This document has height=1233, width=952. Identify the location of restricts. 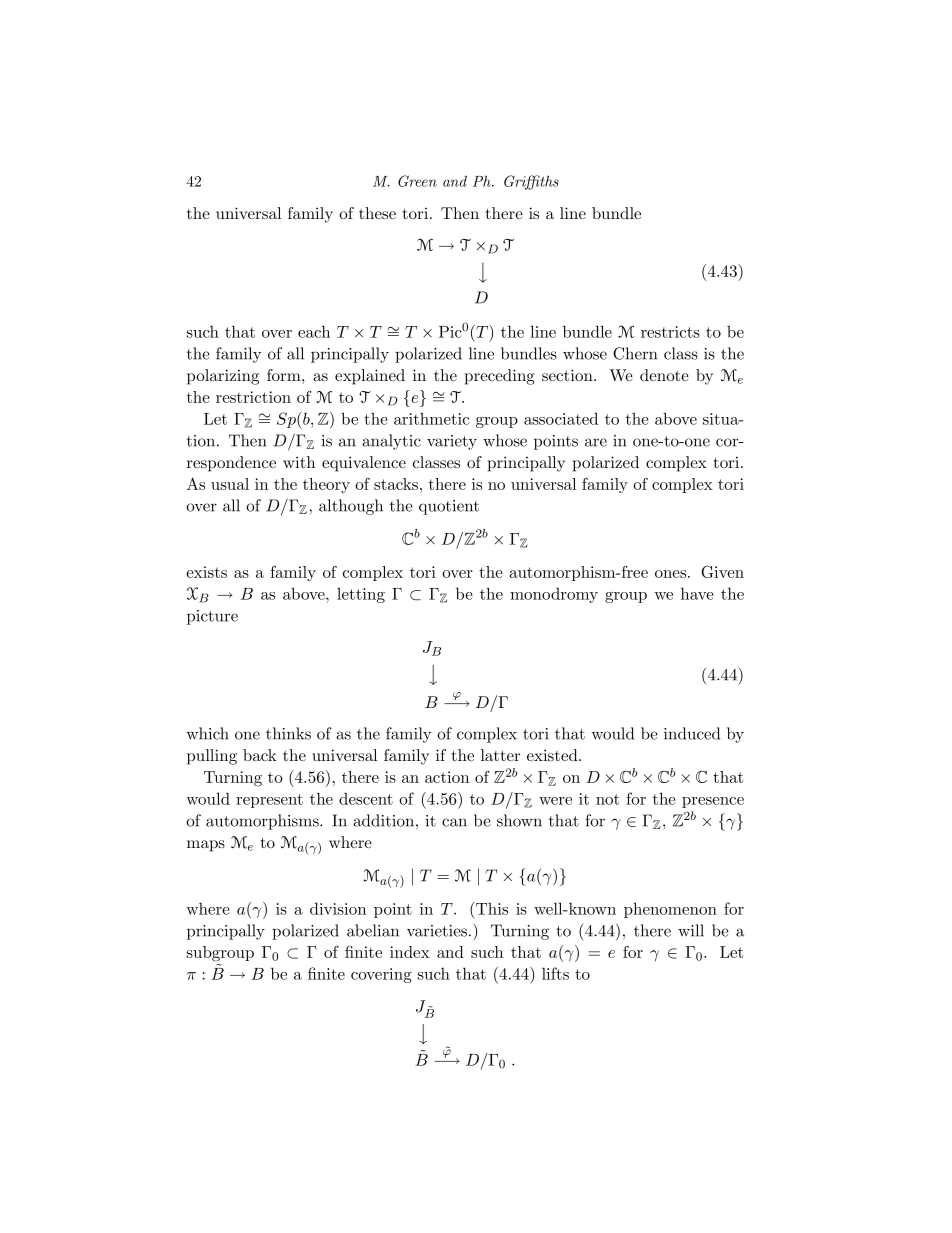
(670, 332).
